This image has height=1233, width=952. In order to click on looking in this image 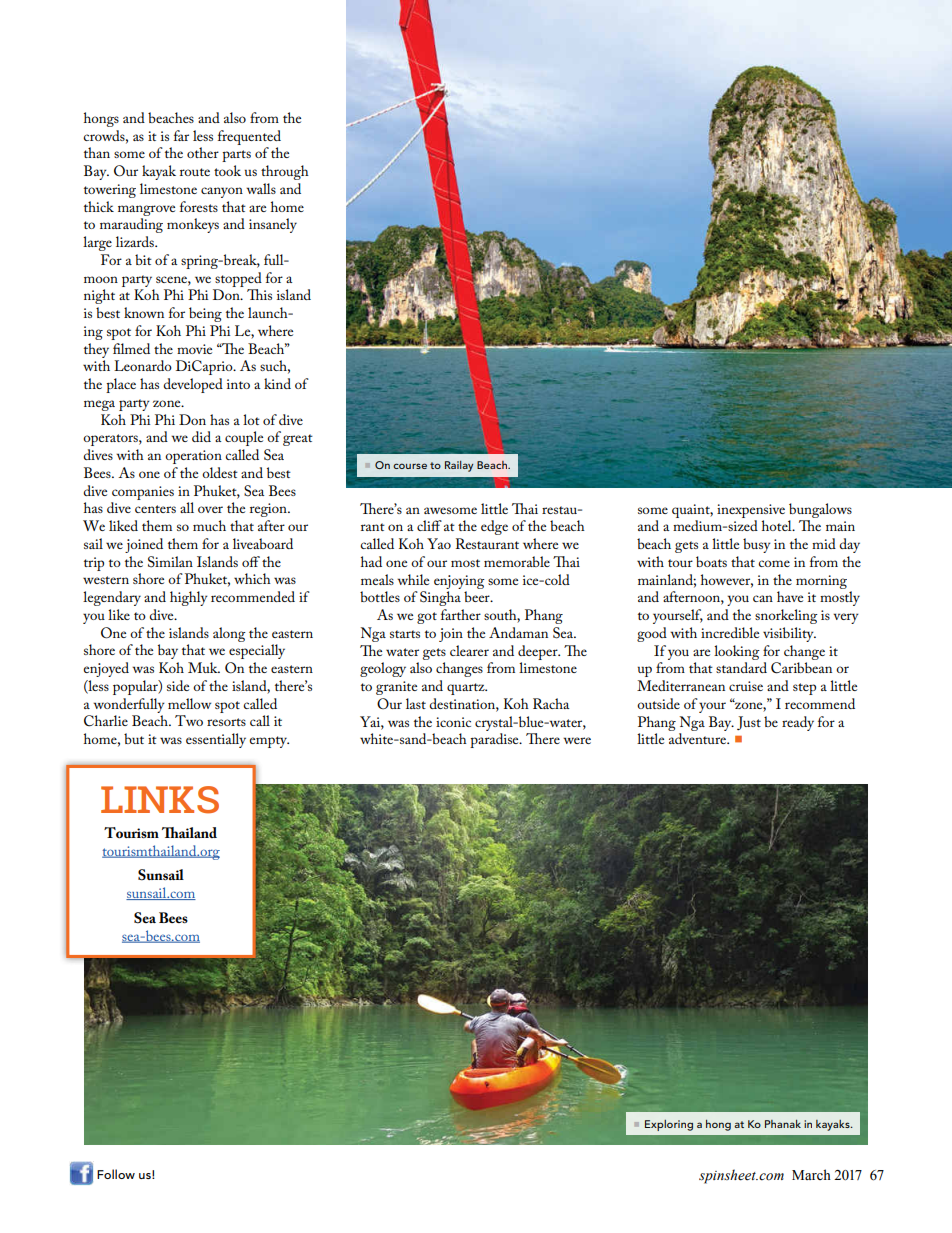, I will do `click(737, 652)`.
